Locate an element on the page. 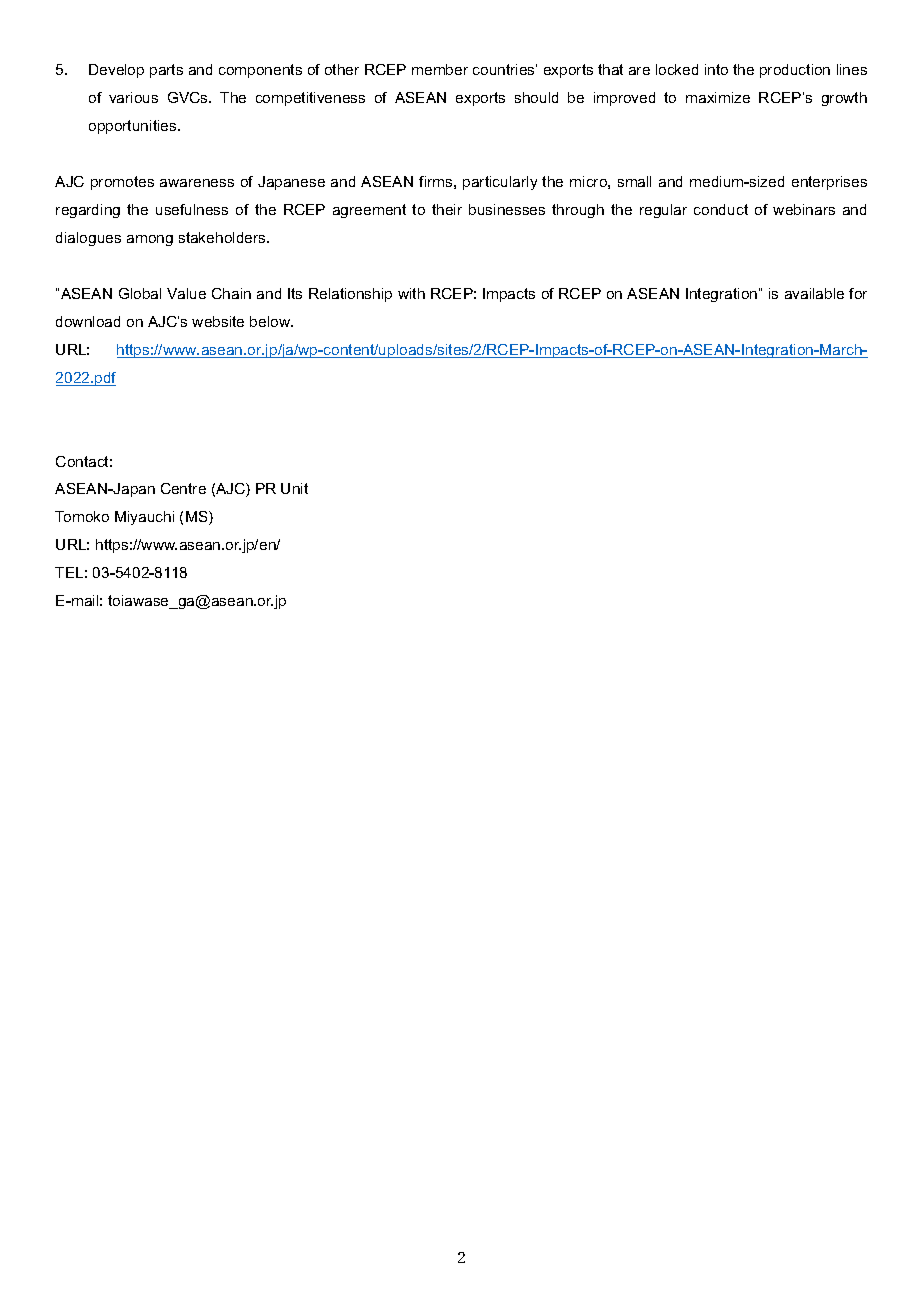 The height and width of the image is (1308, 924). Centre is located at coordinates (183, 488).
